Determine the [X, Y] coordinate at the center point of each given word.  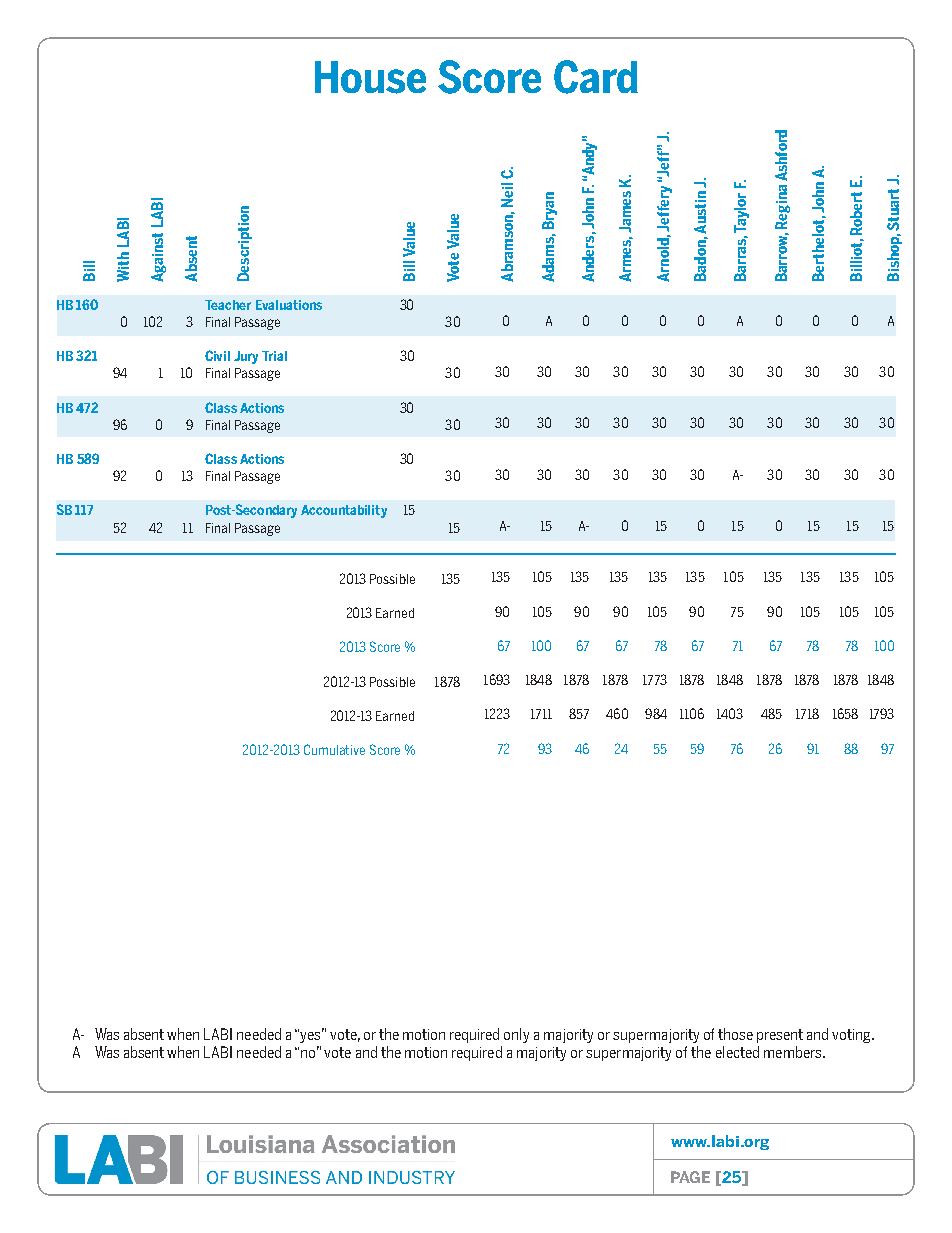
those [735, 1034]
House [370, 77]
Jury [246, 357]
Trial [274, 356]
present [780, 1036]
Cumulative [334, 749]
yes [312, 1036]
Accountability [344, 511]
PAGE [690, 1177]
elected [737, 1052]
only [516, 1035]
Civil [217, 355]
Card [596, 77]
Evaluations [289, 305]
